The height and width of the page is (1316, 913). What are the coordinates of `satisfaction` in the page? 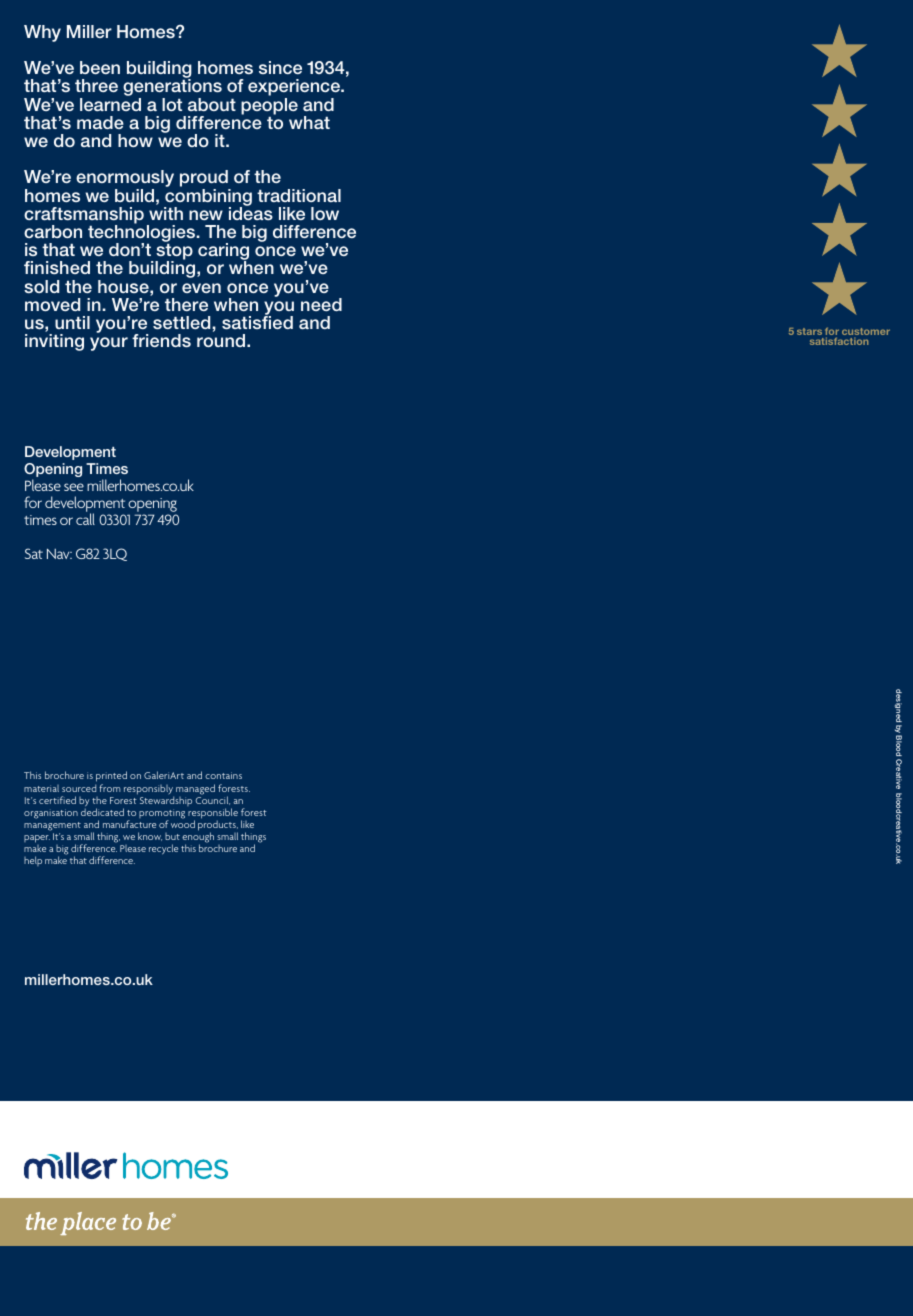 It's located at (839, 341).
